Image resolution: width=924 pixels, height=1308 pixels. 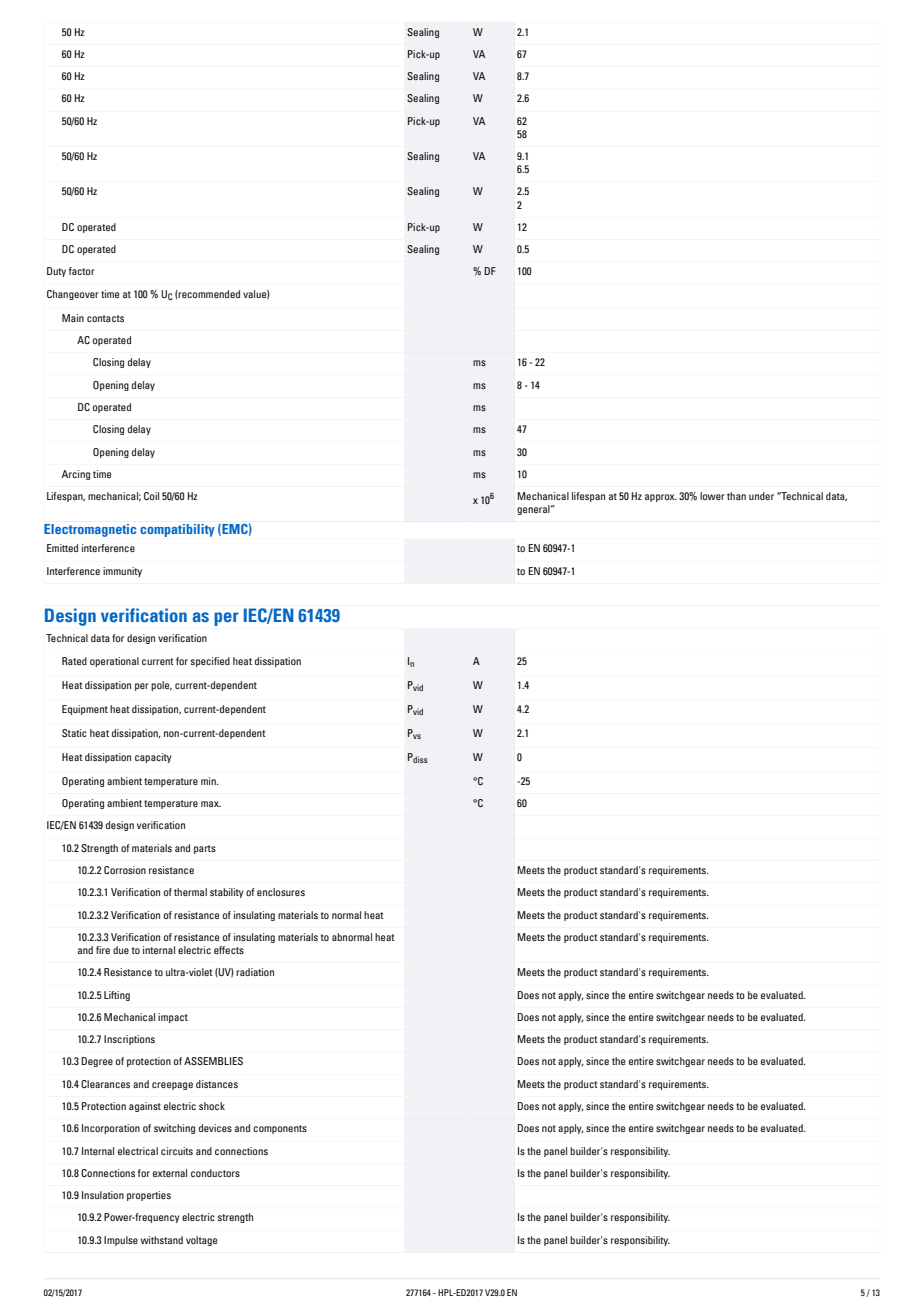 I want to click on radiation, so click(x=255, y=972).
